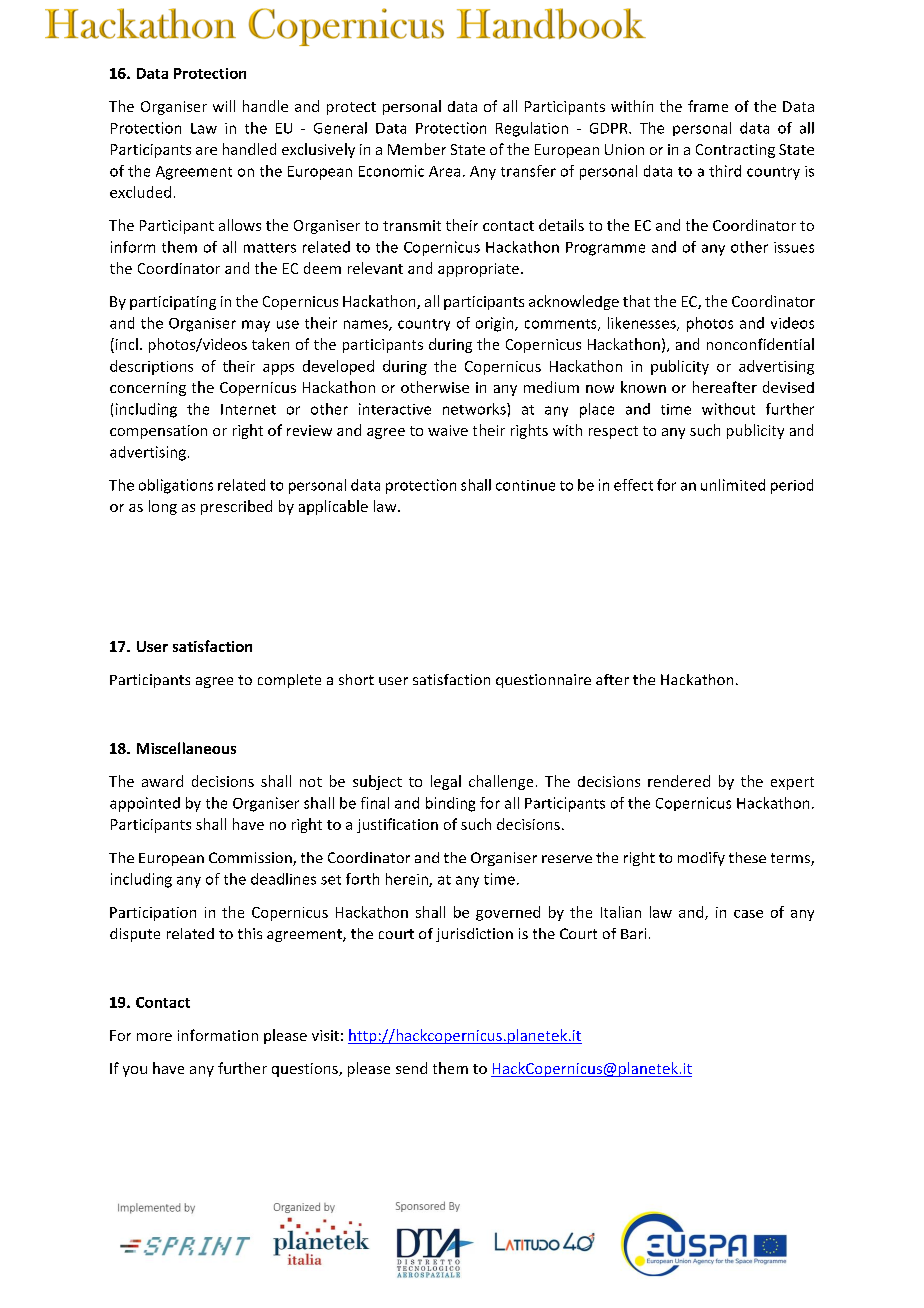 The image size is (924, 1308). I want to click on Contracting, so click(735, 151).
